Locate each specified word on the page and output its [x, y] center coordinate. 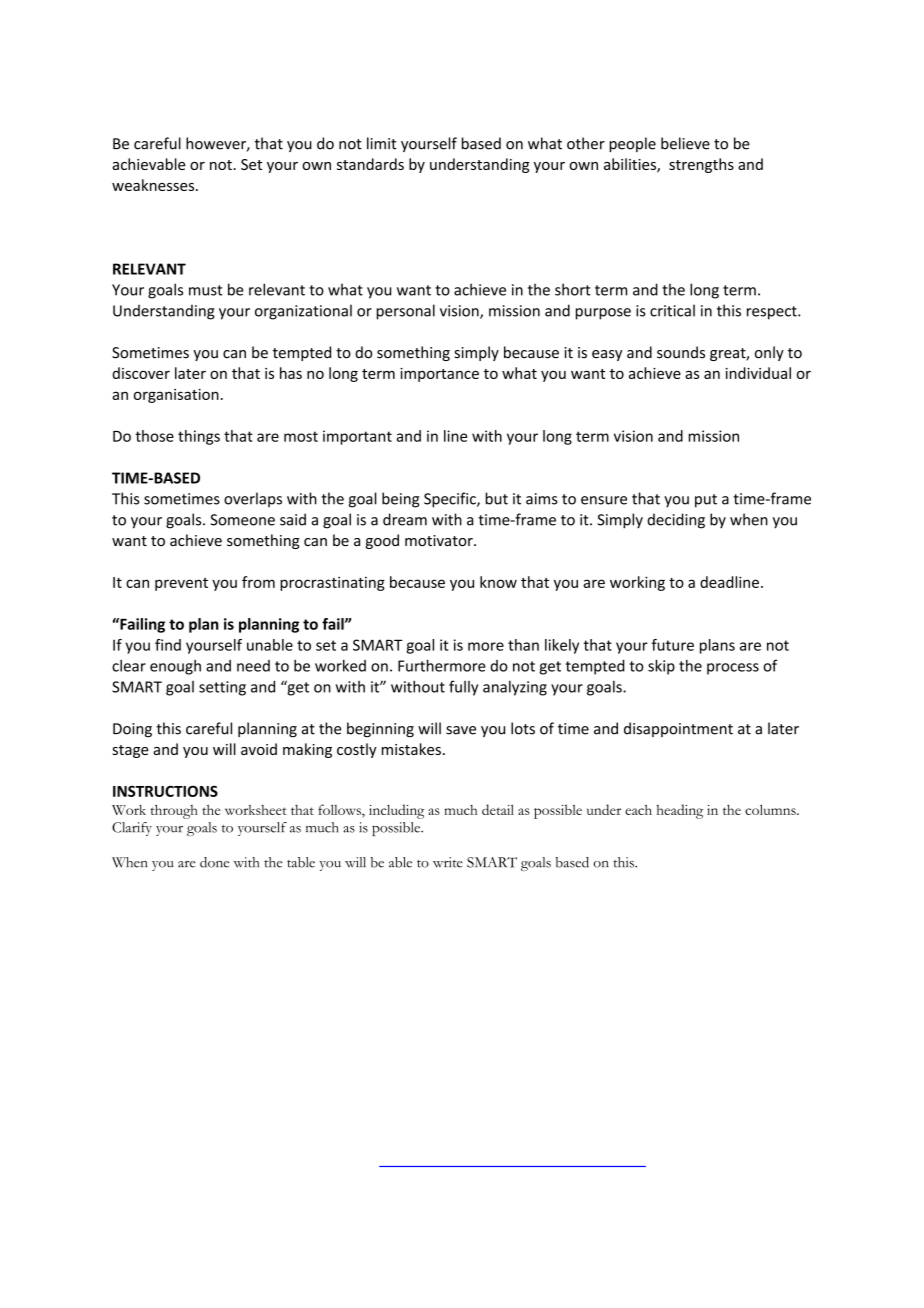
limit [382, 143]
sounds [681, 352]
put [706, 501]
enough [175, 667]
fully [463, 688]
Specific [451, 500]
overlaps [253, 499]
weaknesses [154, 185]
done [214, 862]
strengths [701, 165]
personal [406, 312]
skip [661, 667]
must [206, 290]
